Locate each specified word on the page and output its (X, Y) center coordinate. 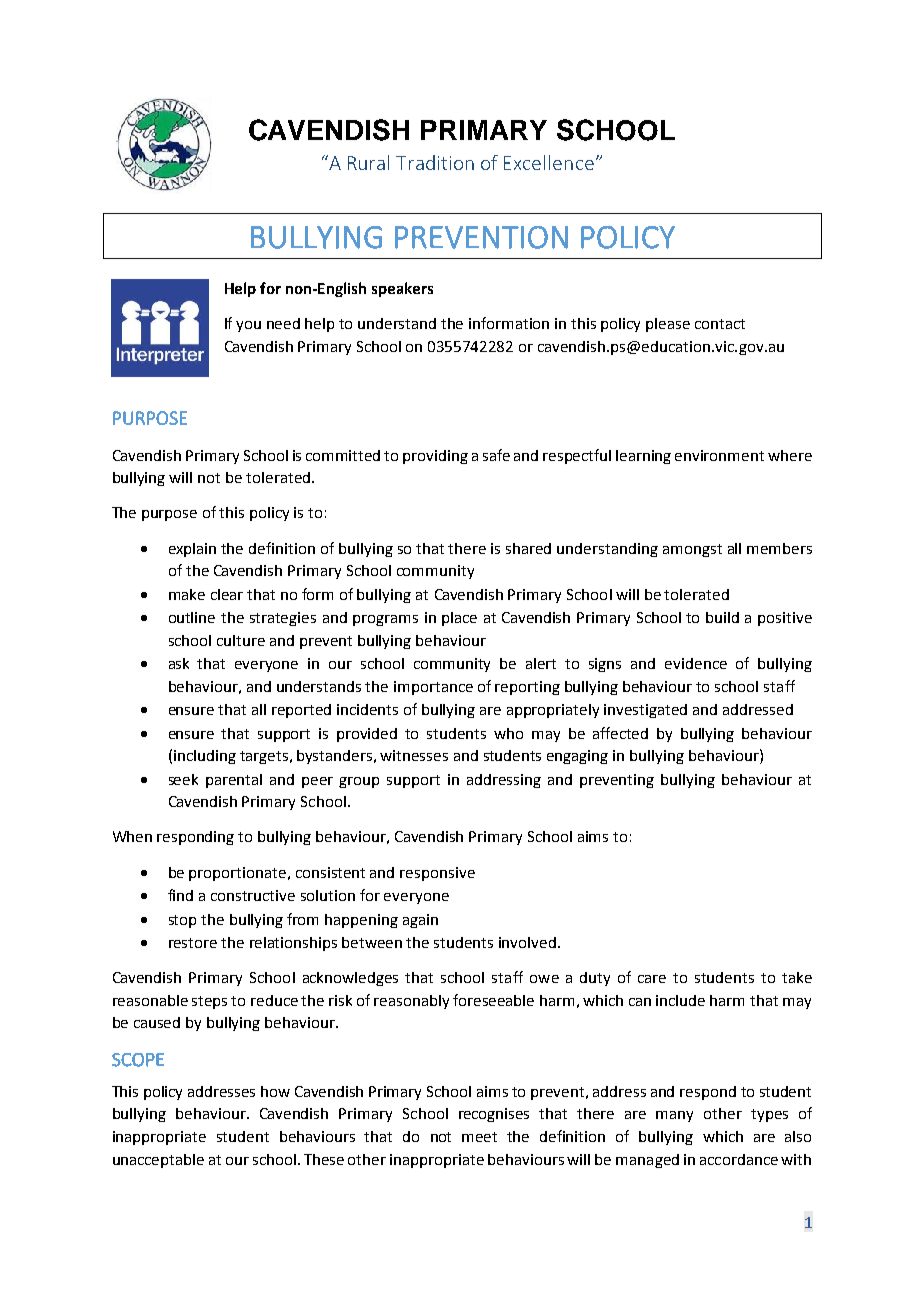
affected (620, 733)
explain (192, 550)
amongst (692, 550)
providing (435, 457)
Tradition (435, 162)
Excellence (549, 162)
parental (234, 781)
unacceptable (158, 1161)
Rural (368, 162)
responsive (437, 874)
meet (479, 1137)
